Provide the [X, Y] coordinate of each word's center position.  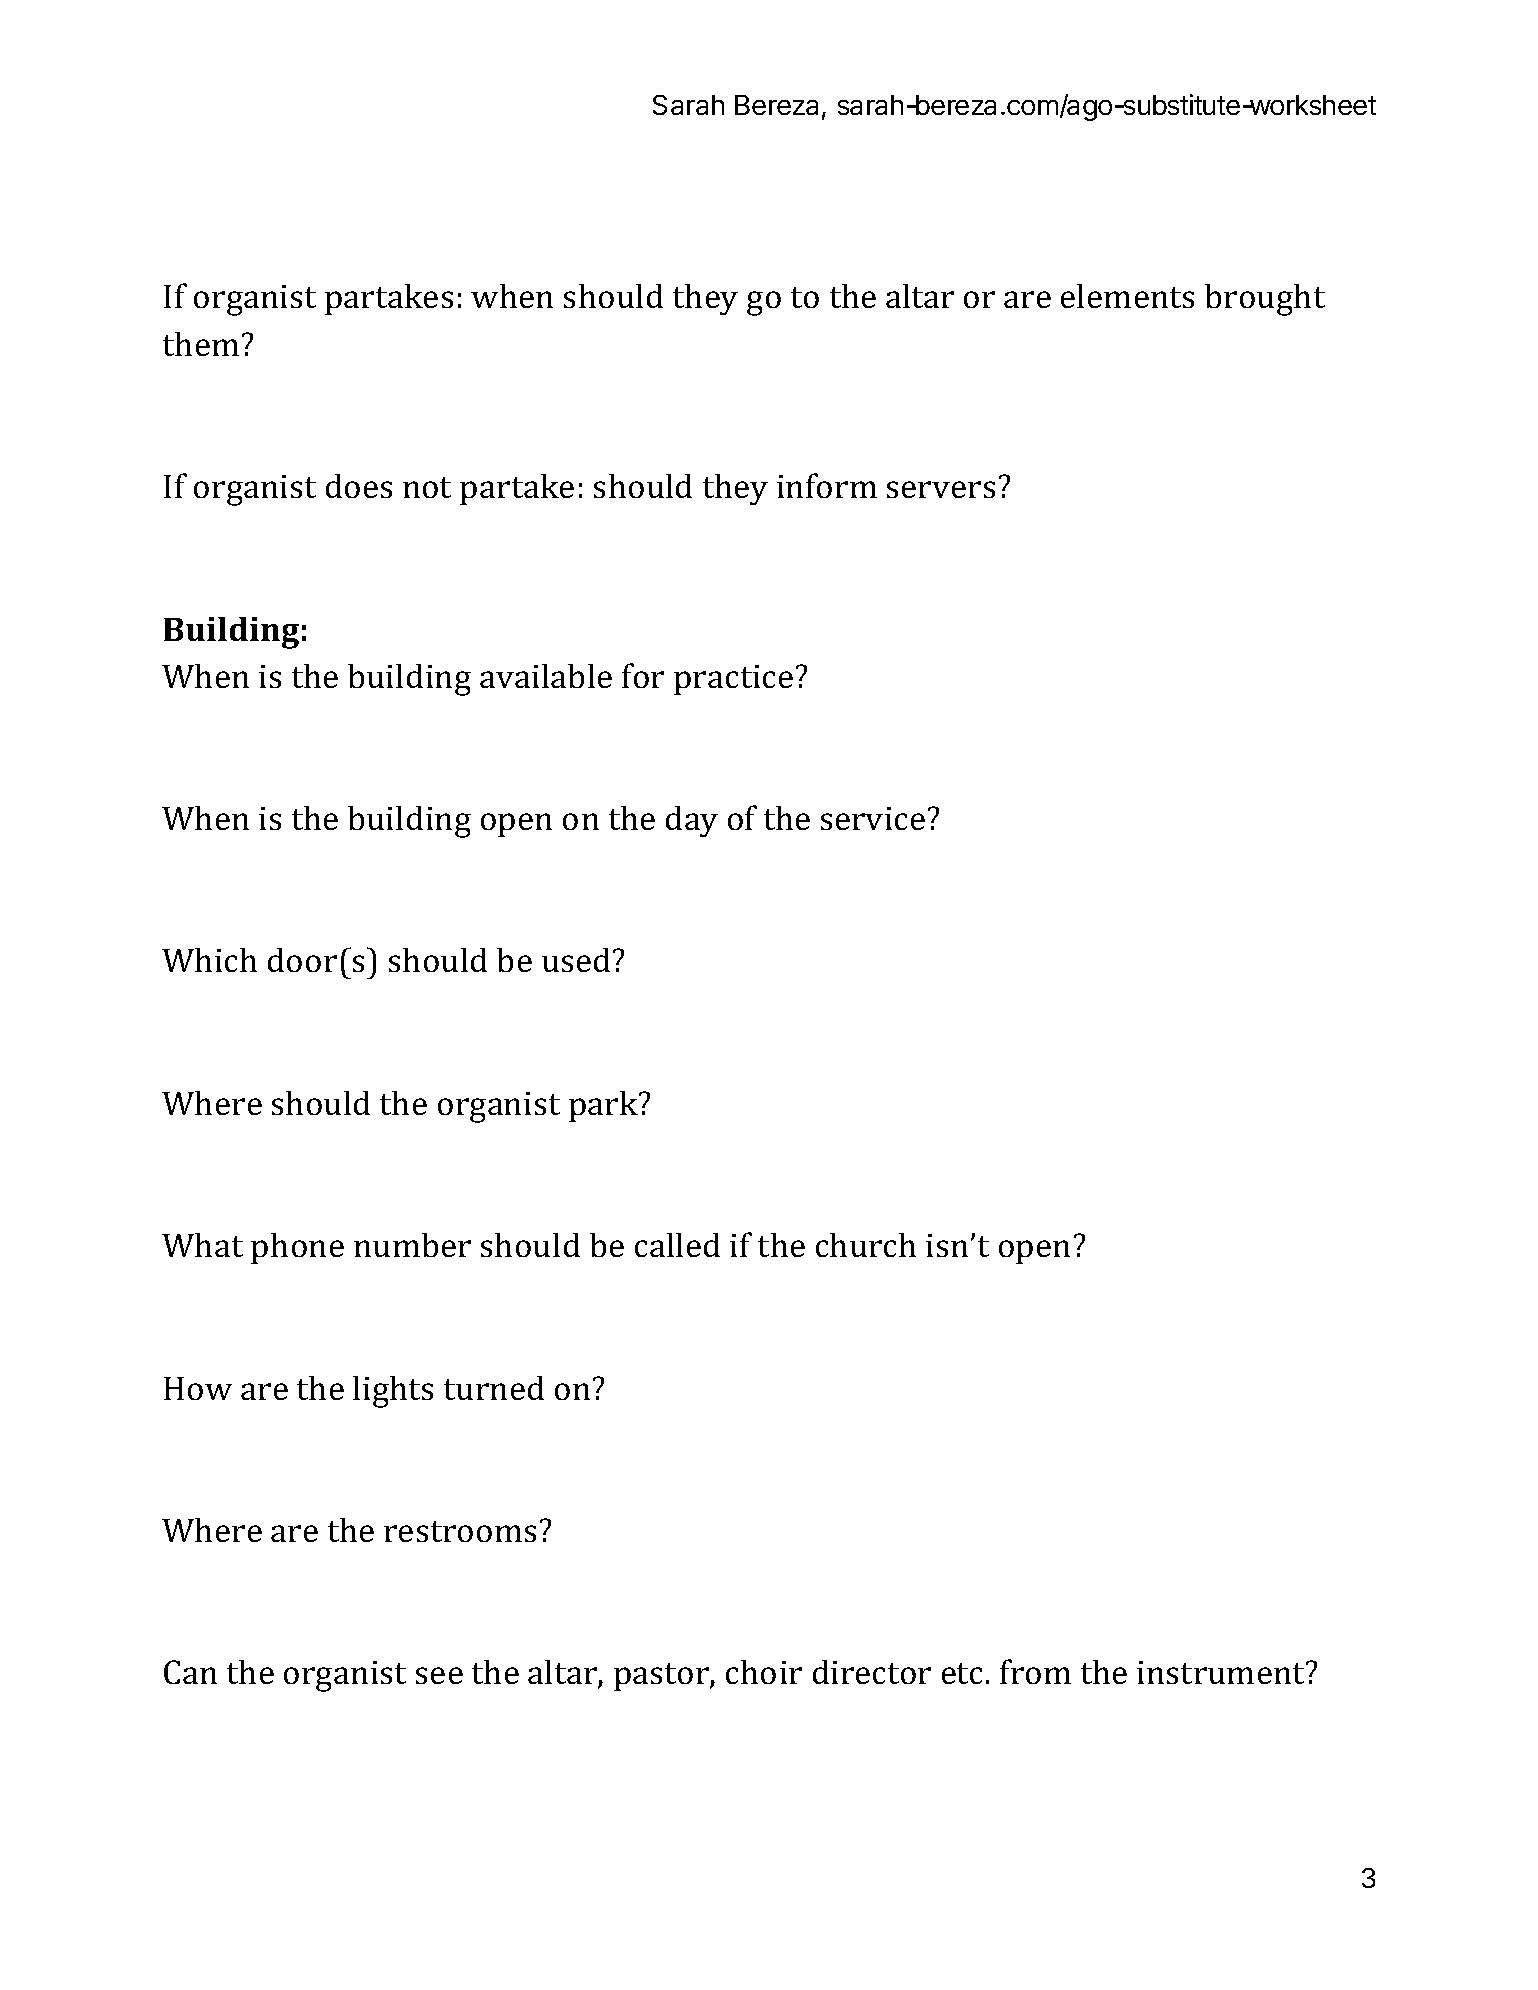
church [866, 1245]
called [677, 1245]
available [546, 676]
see [439, 1675]
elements [1127, 296]
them [201, 344]
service [873, 818]
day [692, 821]
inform [827, 485]
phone [297, 1248]
